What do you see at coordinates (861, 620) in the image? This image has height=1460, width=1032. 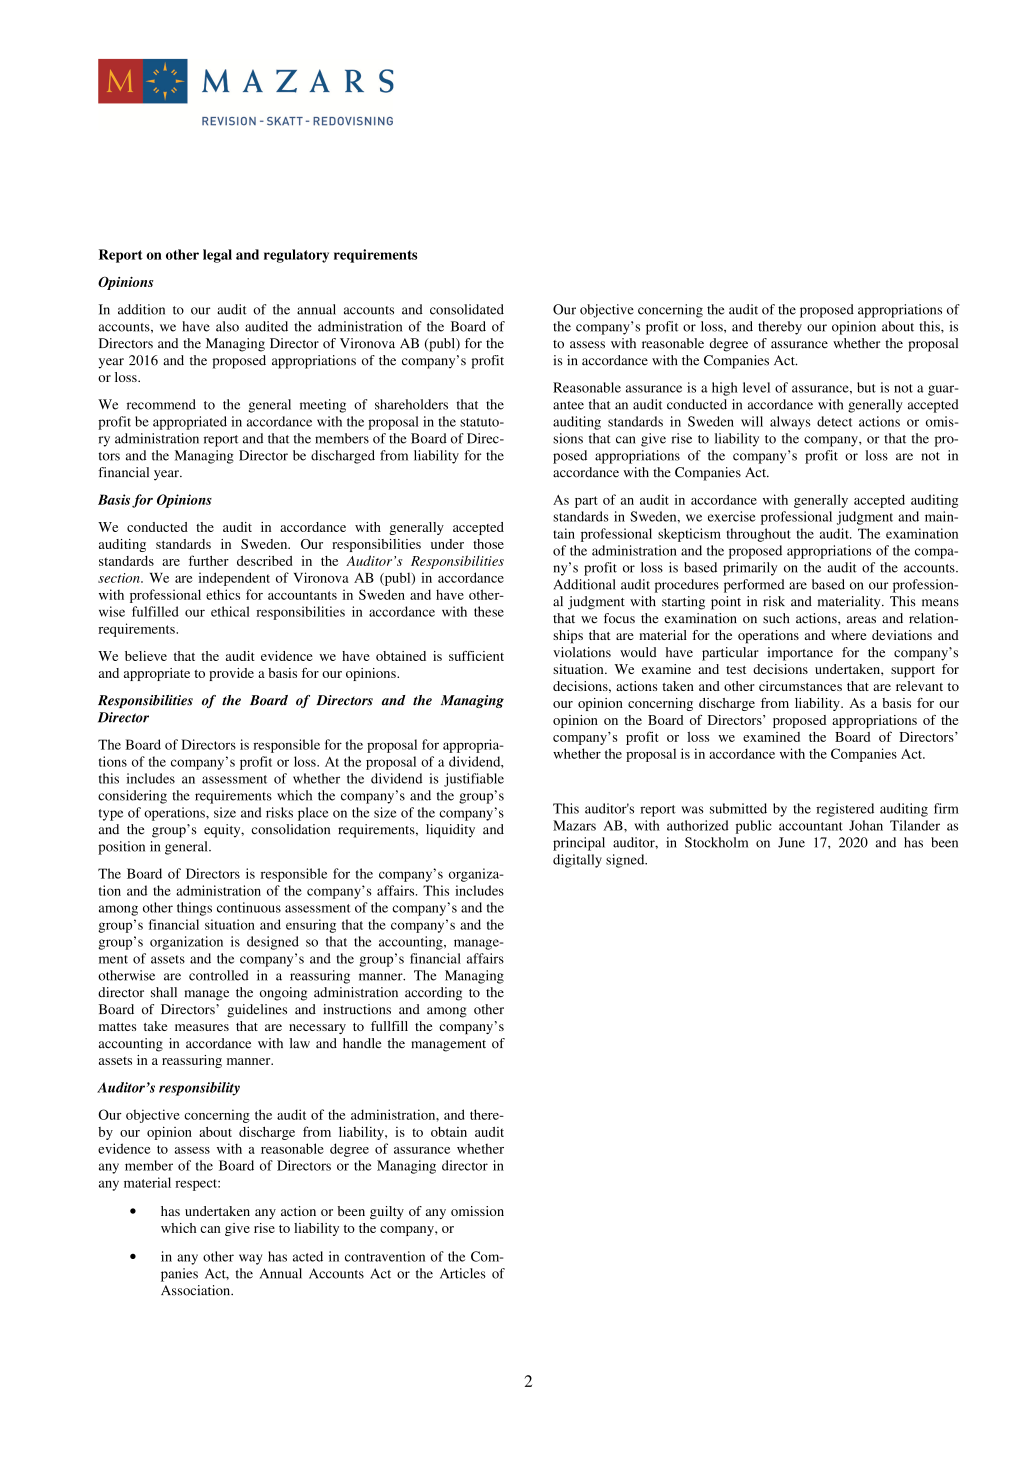 I see `areas` at bounding box center [861, 620].
